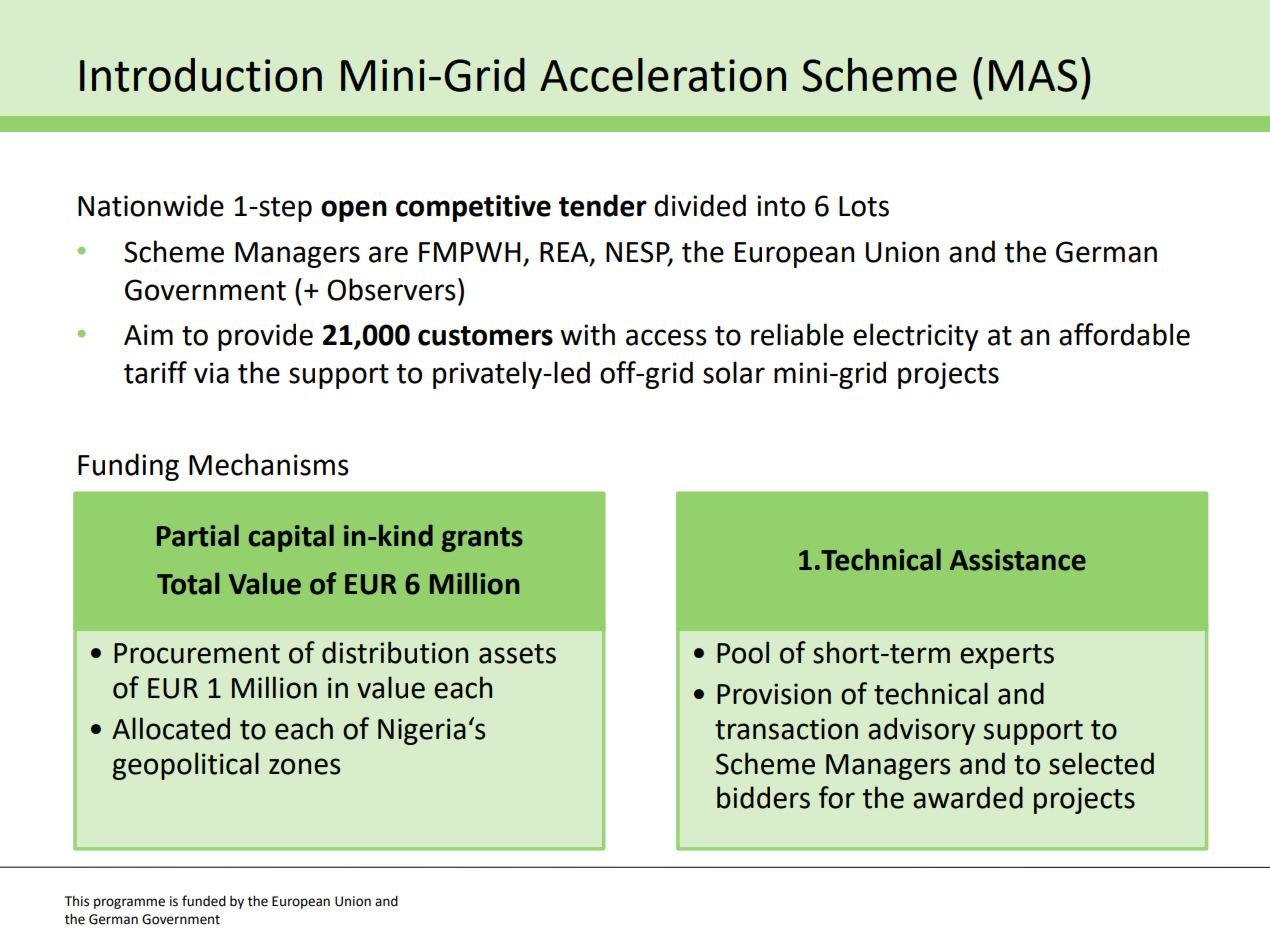 The image size is (1270, 952). What do you see at coordinates (1033, 75) in the page?
I see `MAS` at bounding box center [1033, 75].
